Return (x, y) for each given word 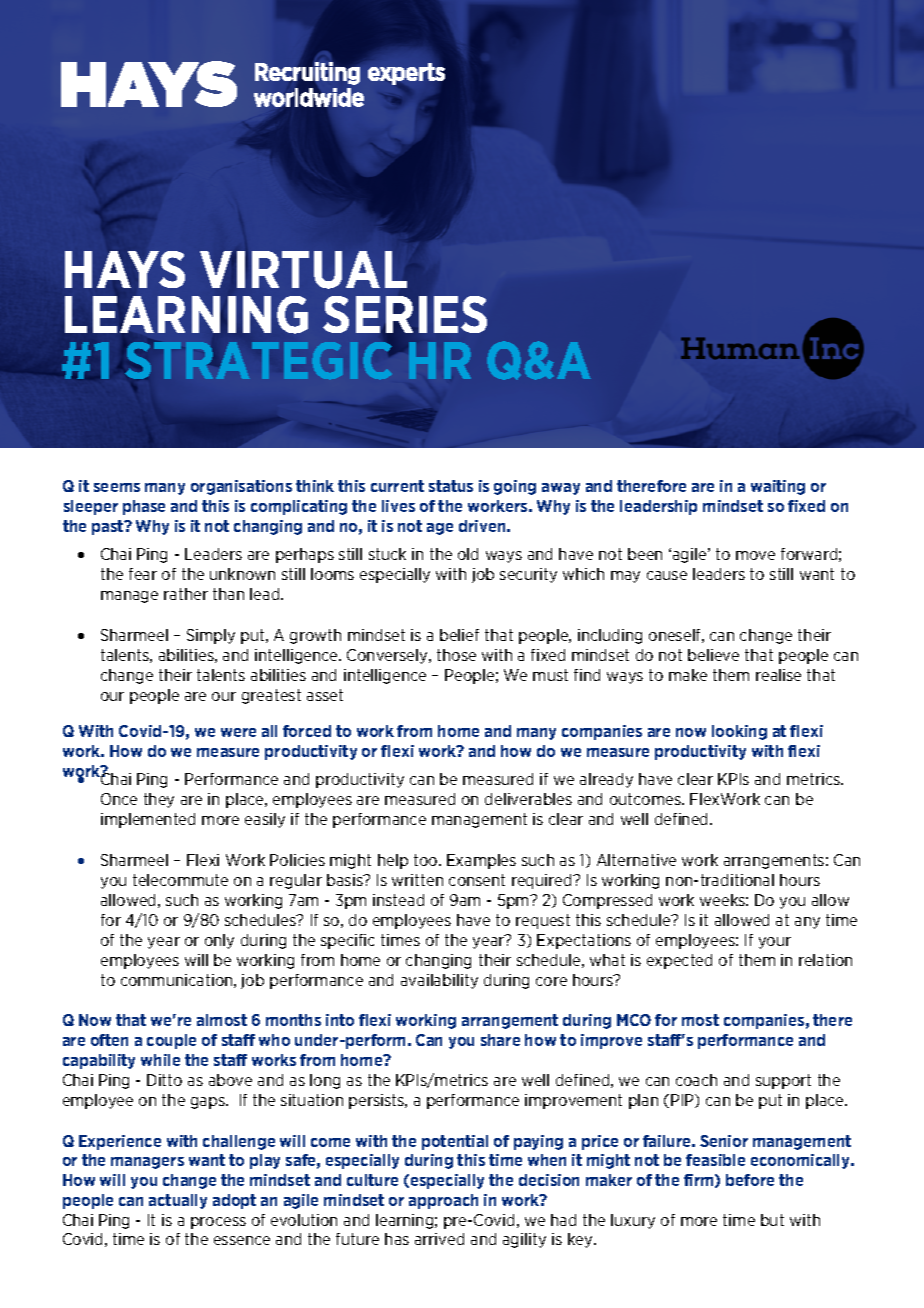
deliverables (528, 799)
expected (679, 961)
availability (439, 981)
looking (739, 732)
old (468, 554)
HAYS (125, 269)
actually (178, 1201)
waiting (778, 487)
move (755, 555)
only (219, 941)
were (238, 732)
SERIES (405, 314)
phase (144, 507)
